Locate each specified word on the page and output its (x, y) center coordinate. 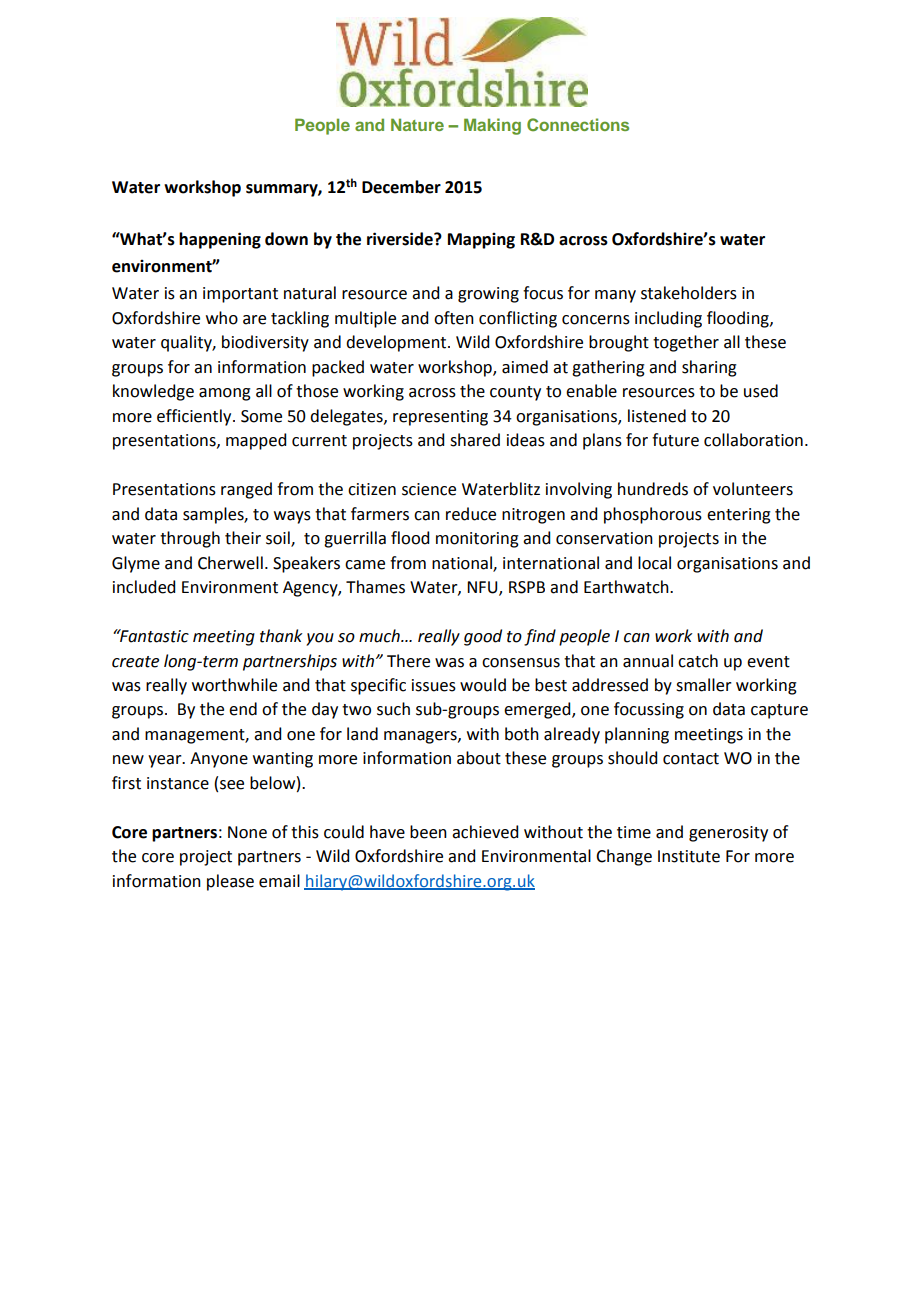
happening (220, 240)
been (428, 832)
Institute (689, 856)
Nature (417, 124)
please (230, 882)
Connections (578, 125)
